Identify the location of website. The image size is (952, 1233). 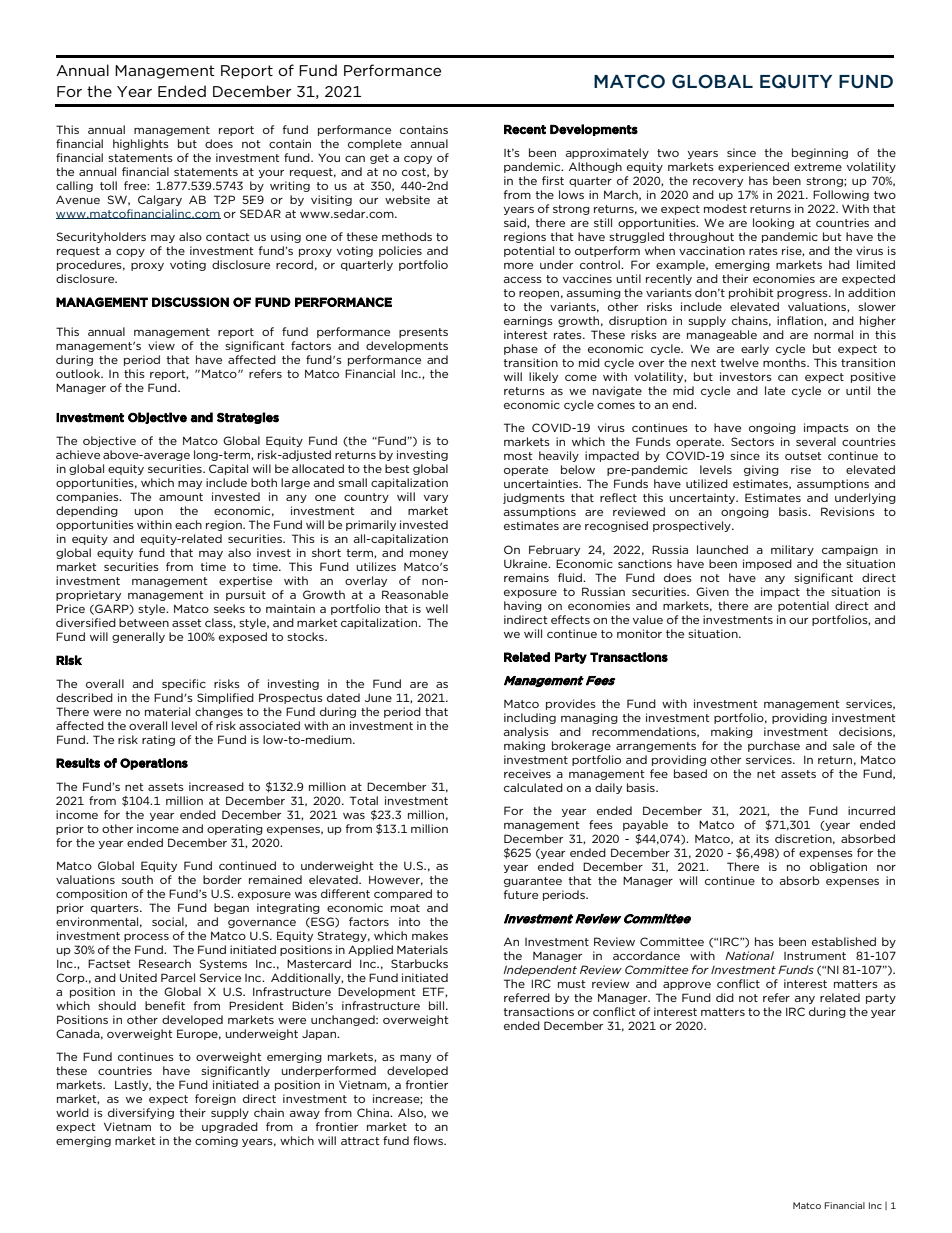
(407, 199).
